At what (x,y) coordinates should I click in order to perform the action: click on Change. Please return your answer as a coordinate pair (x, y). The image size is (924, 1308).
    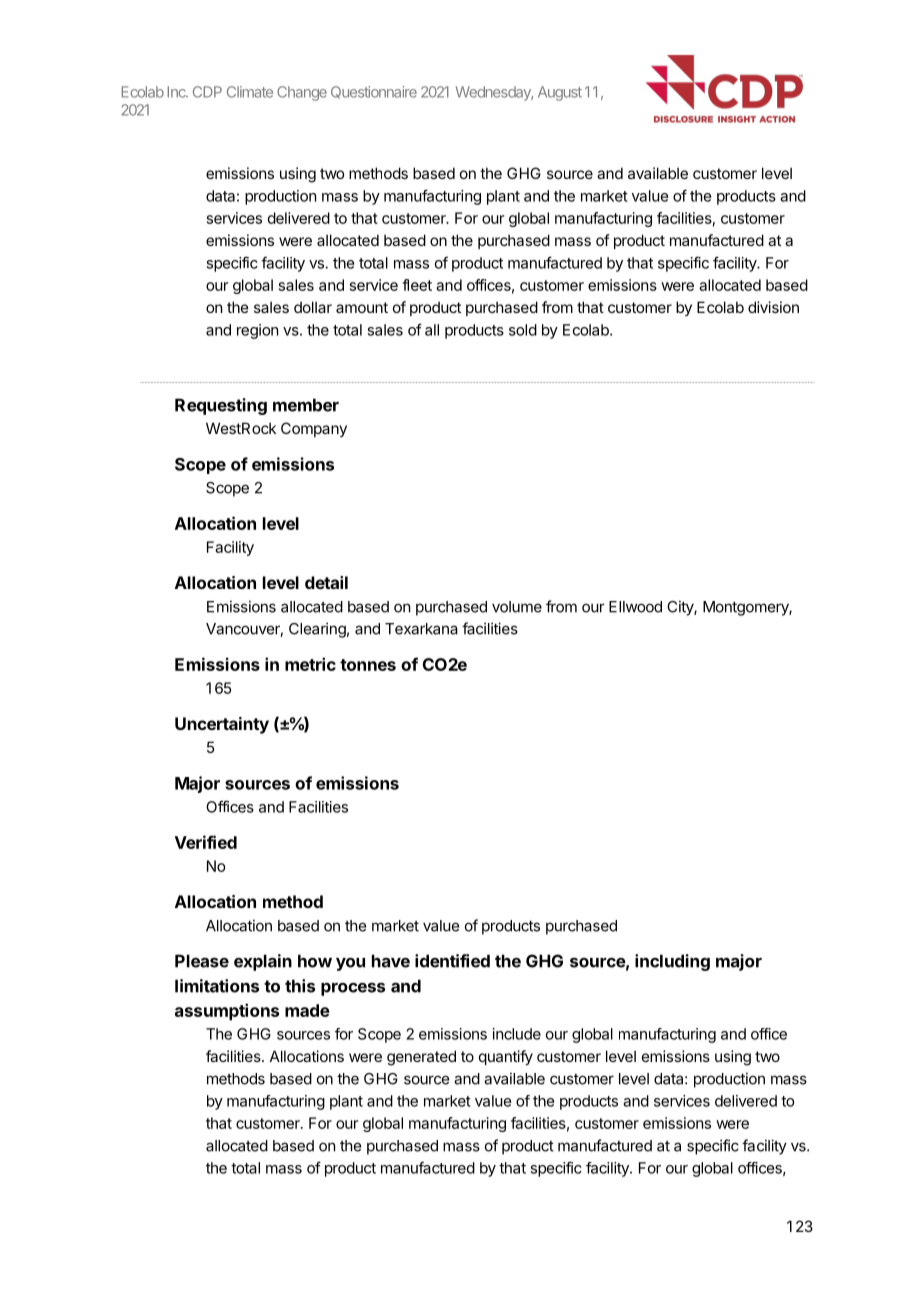
    Looking at the image, I should click on (302, 93).
